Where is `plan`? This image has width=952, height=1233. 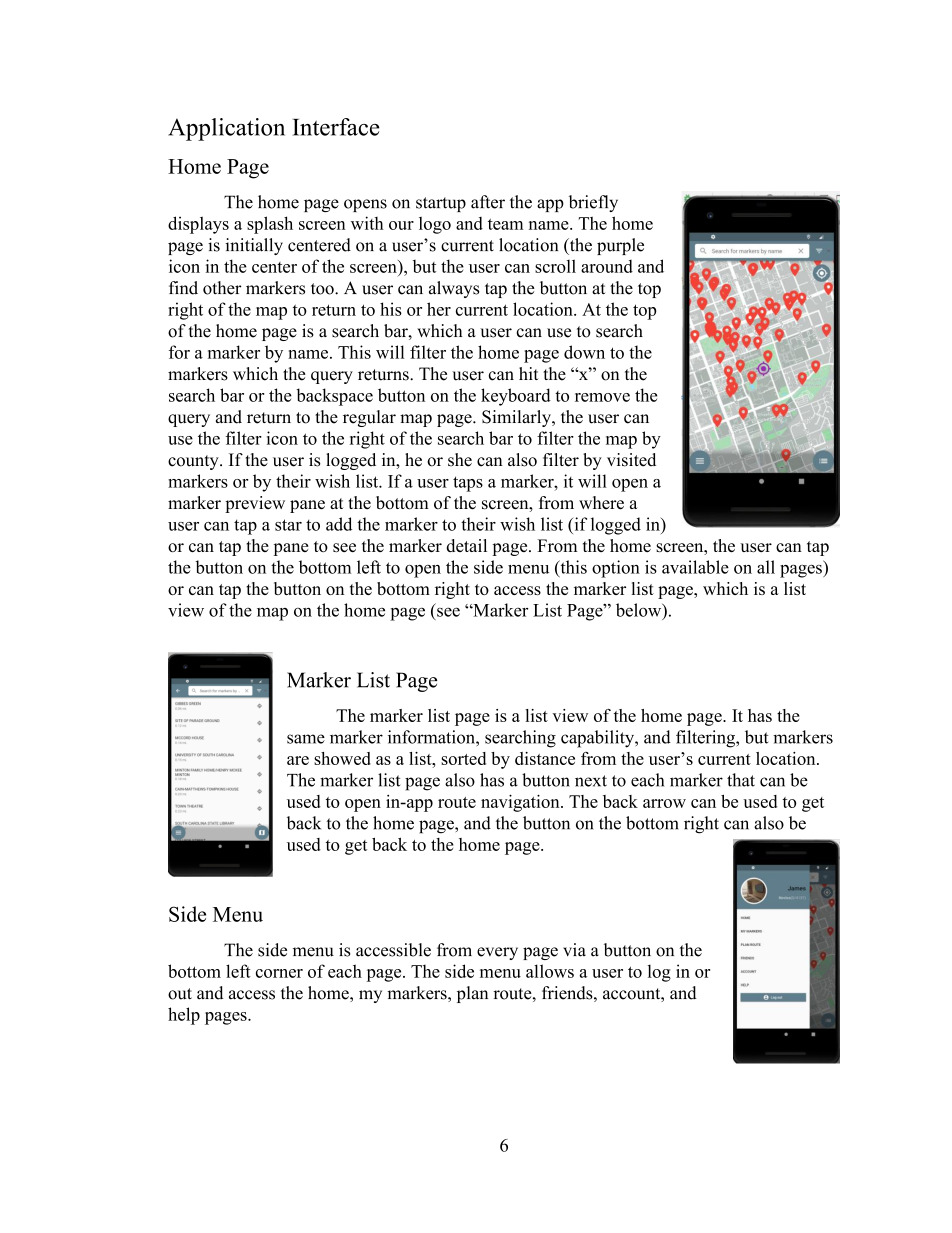 plan is located at coordinates (472, 994).
